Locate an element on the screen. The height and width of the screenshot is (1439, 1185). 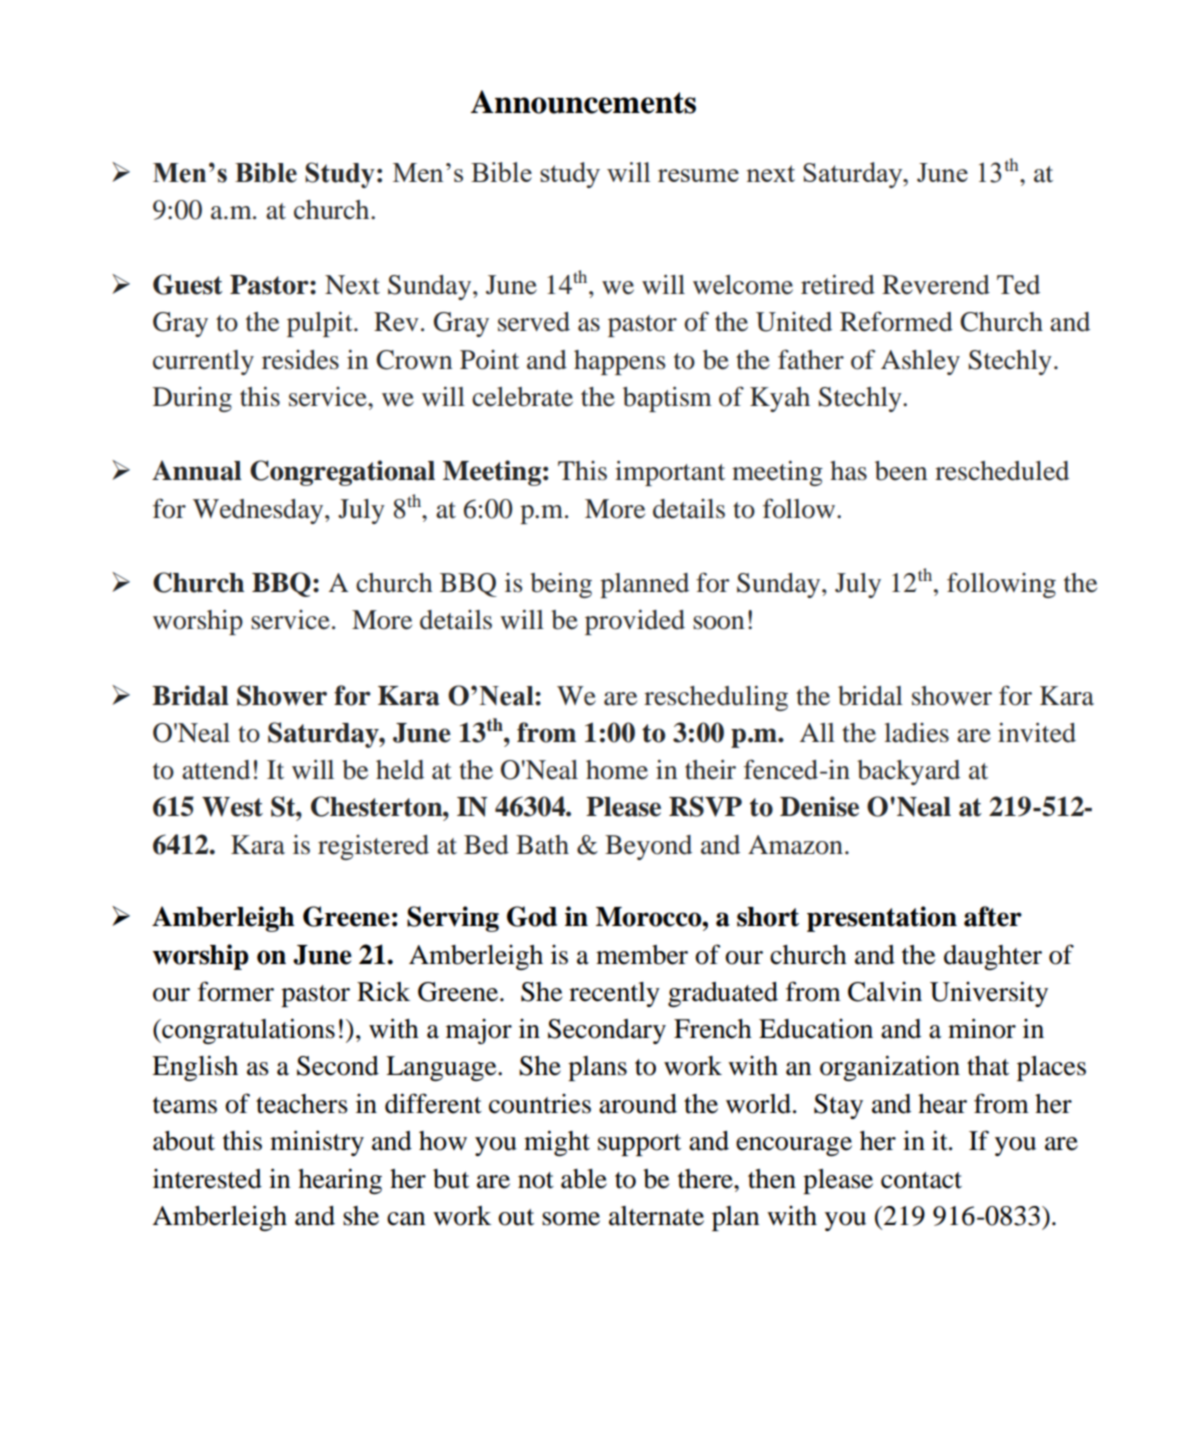
Reverend is located at coordinates (936, 285).
